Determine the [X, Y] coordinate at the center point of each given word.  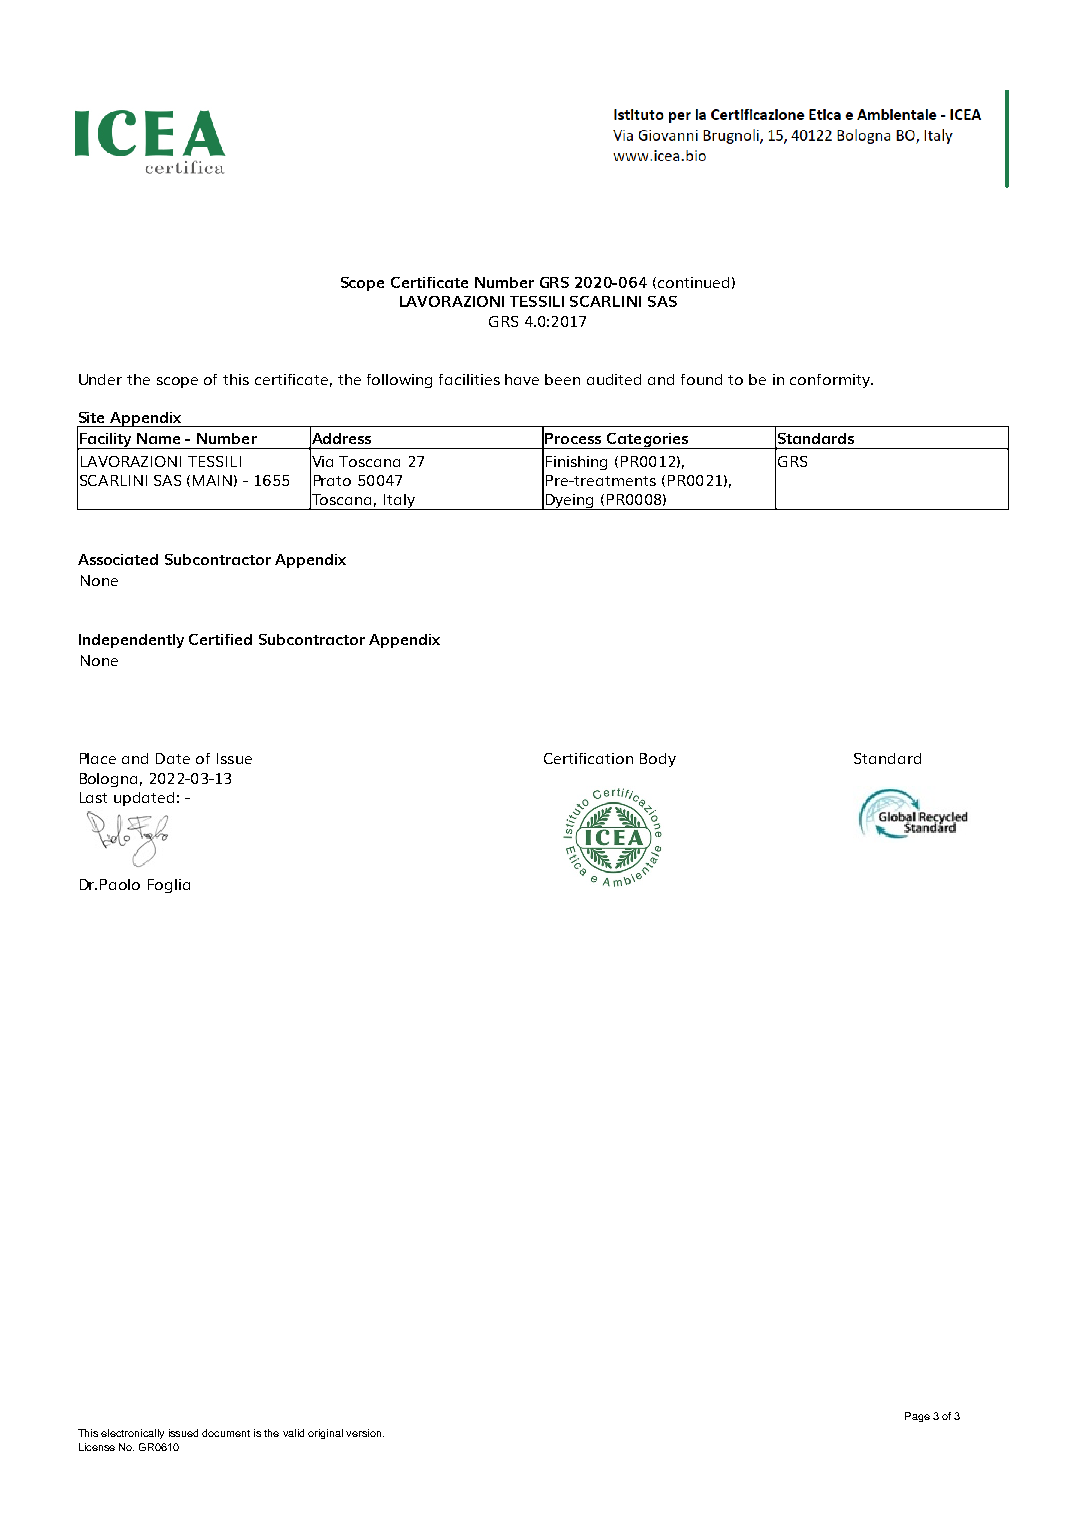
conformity [831, 381]
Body [658, 760]
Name [158, 438]
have [522, 379]
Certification [588, 758]
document [226, 1433]
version [363, 1433]
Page [917, 1417]
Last [93, 797]
